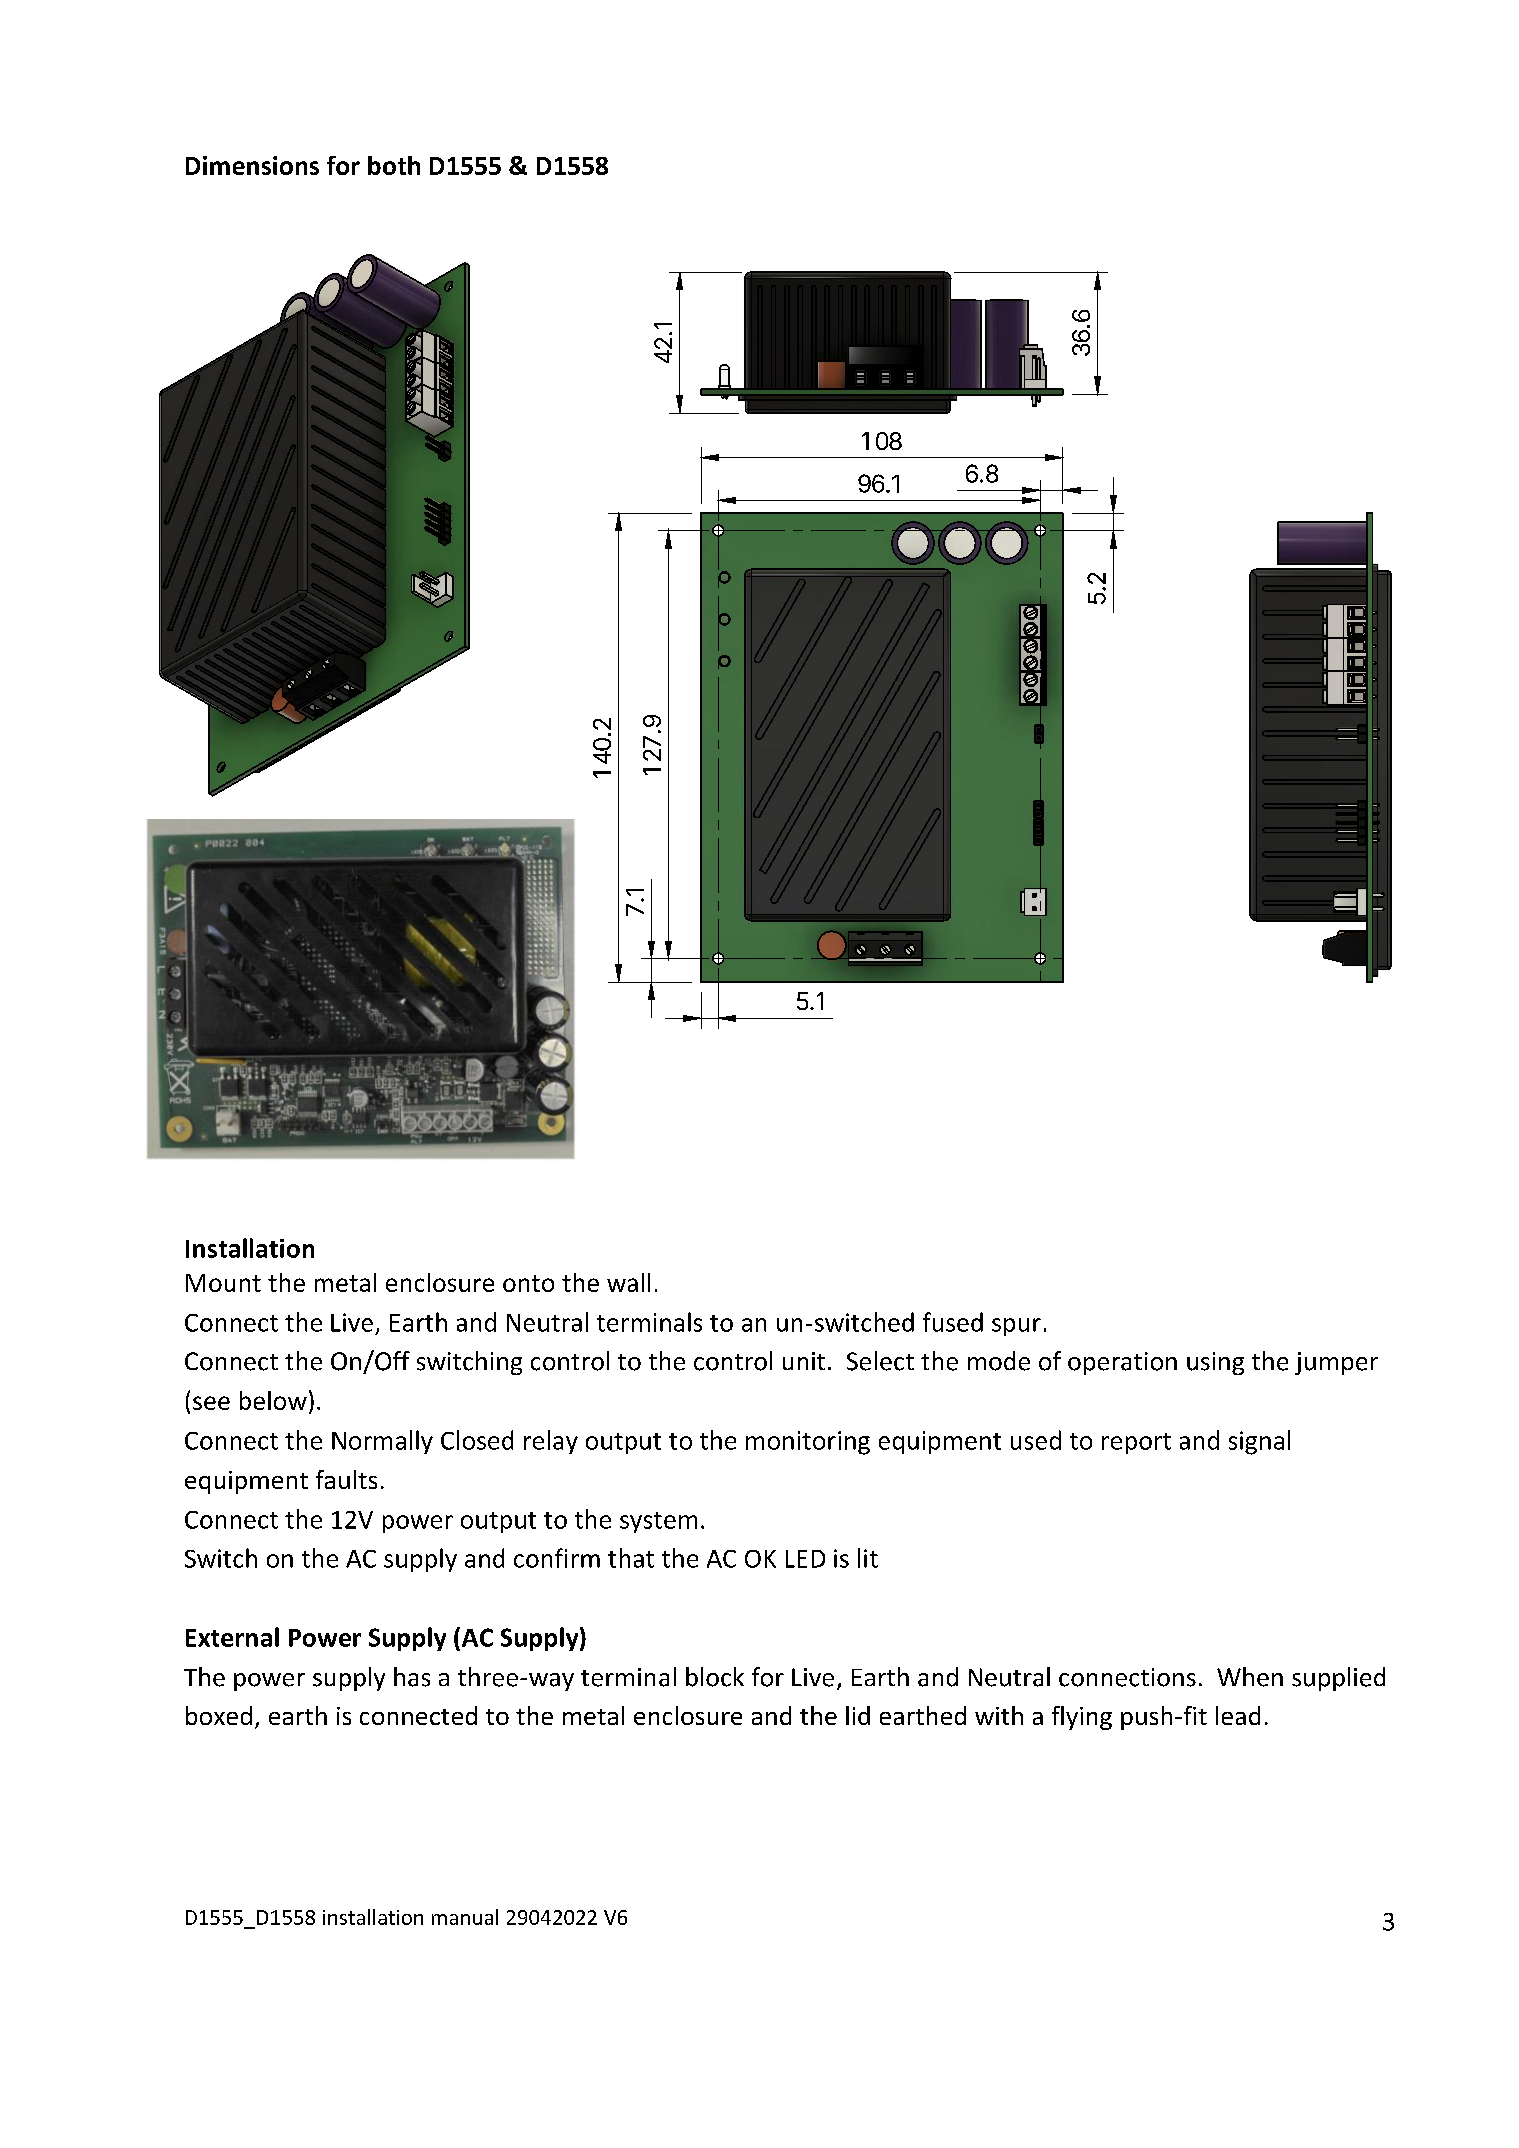 The width and height of the screenshot is (1519, 2148). I want to click on Mount, so click(223, 1283).
